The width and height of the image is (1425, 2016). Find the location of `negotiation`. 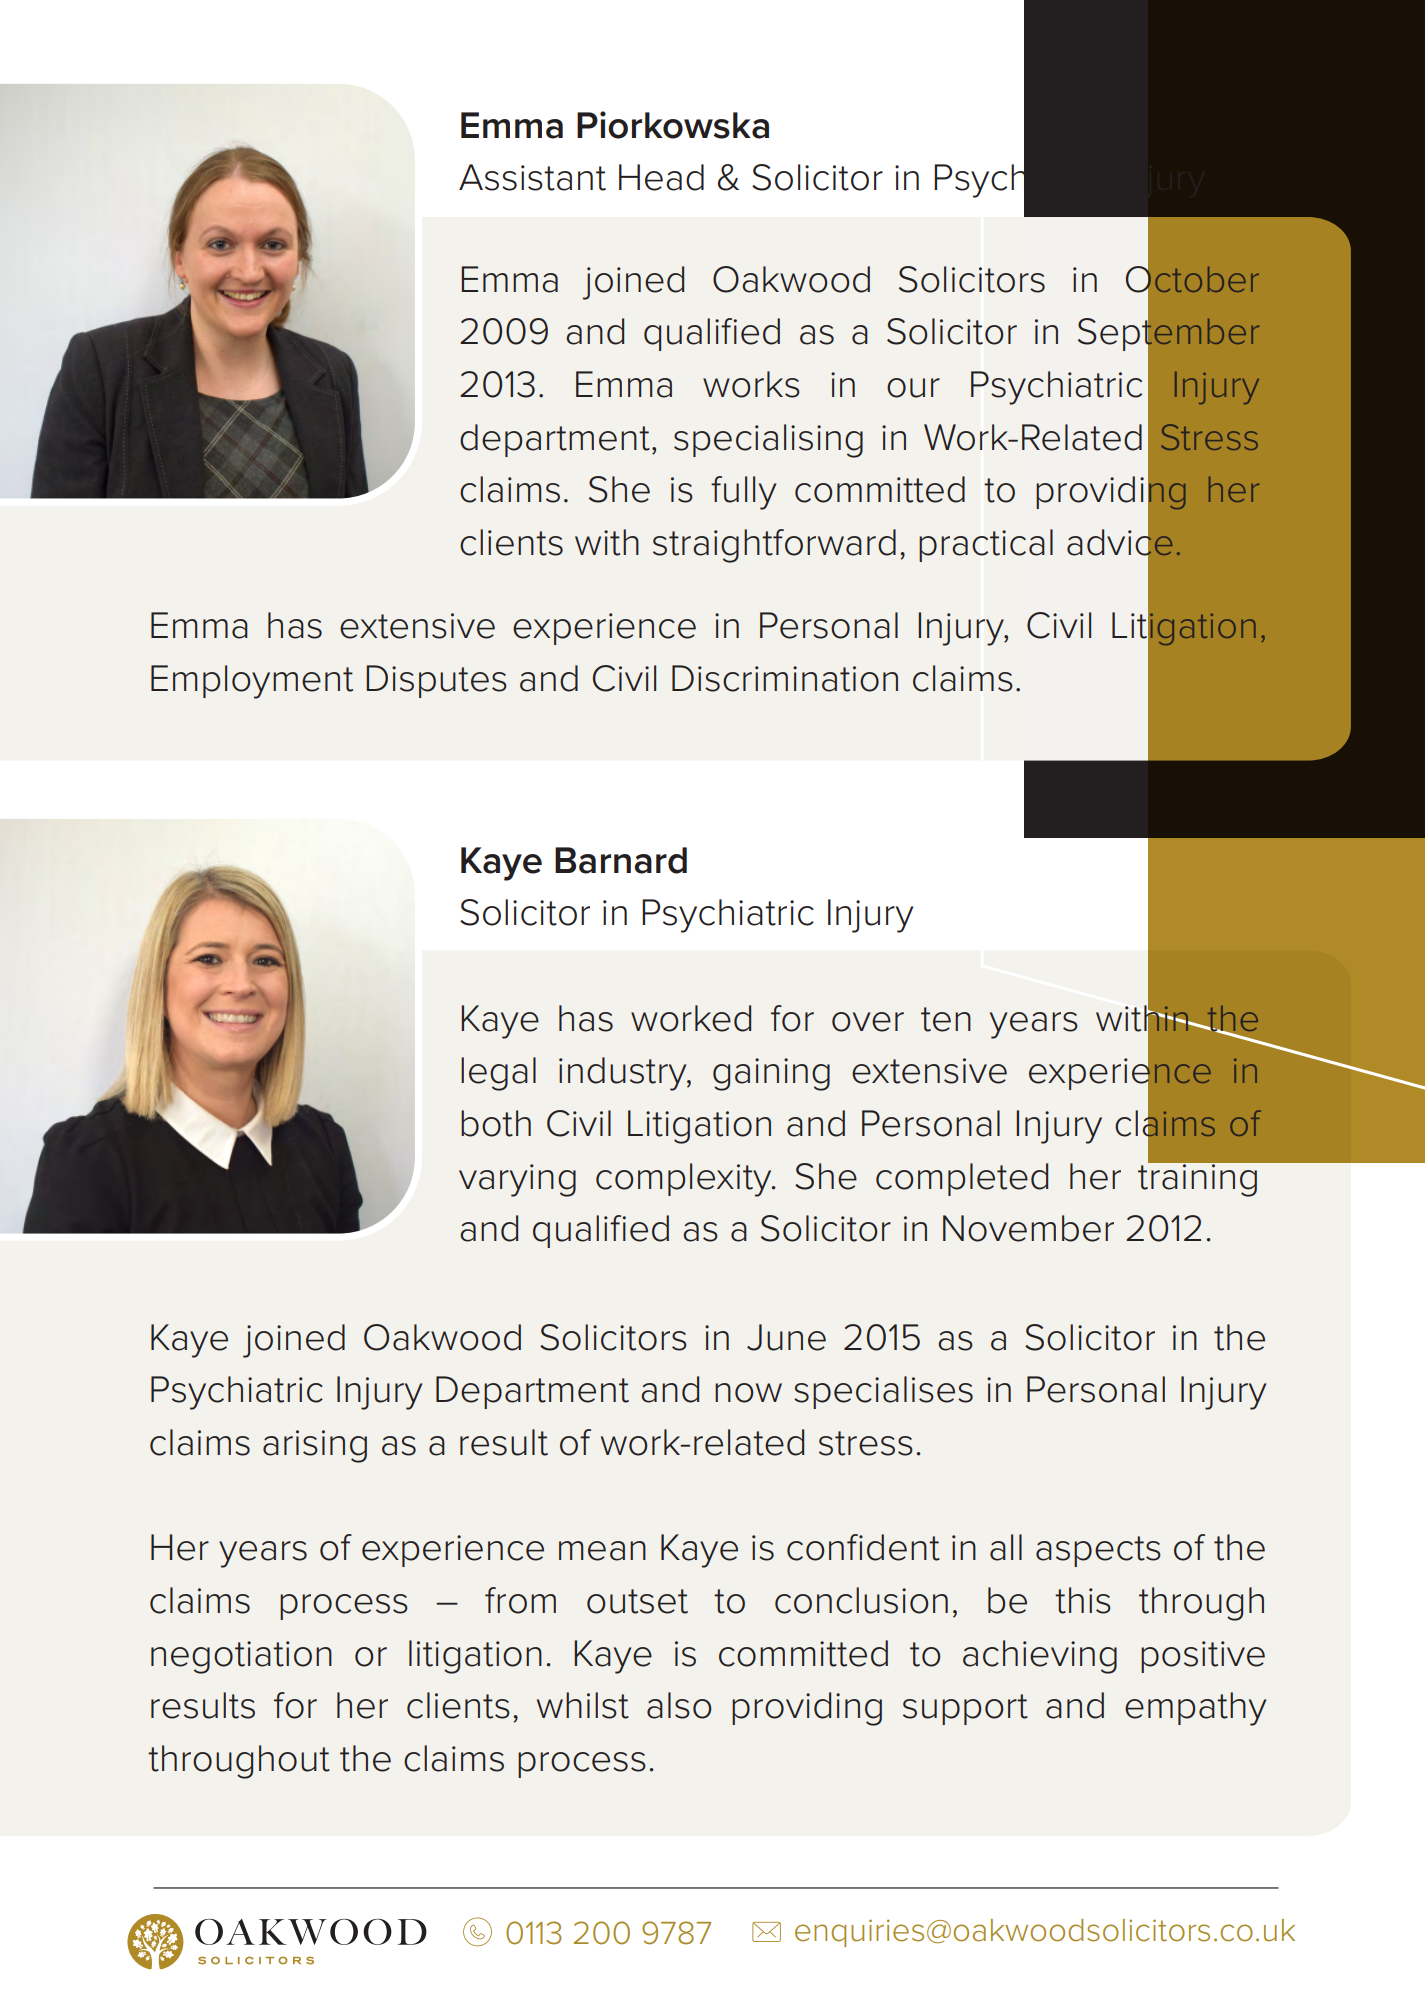

negotiation is located at coordinates (241, 1657).
